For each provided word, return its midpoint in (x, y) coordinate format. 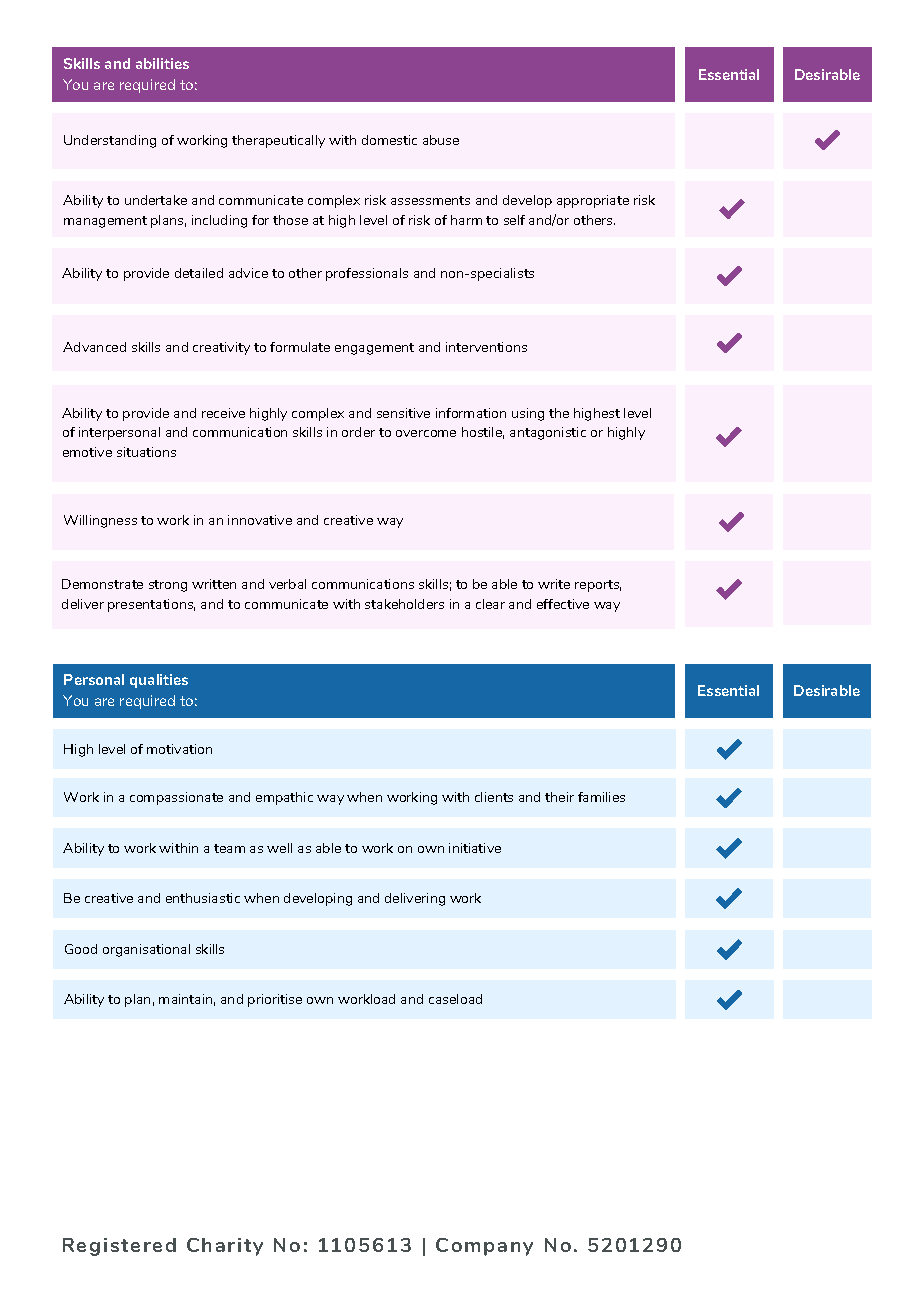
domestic (389, 140)
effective (563, 604)
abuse (441, 140)
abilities (162, 63)
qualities (159, 681)
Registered (119, 1247)
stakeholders (404, 604)
